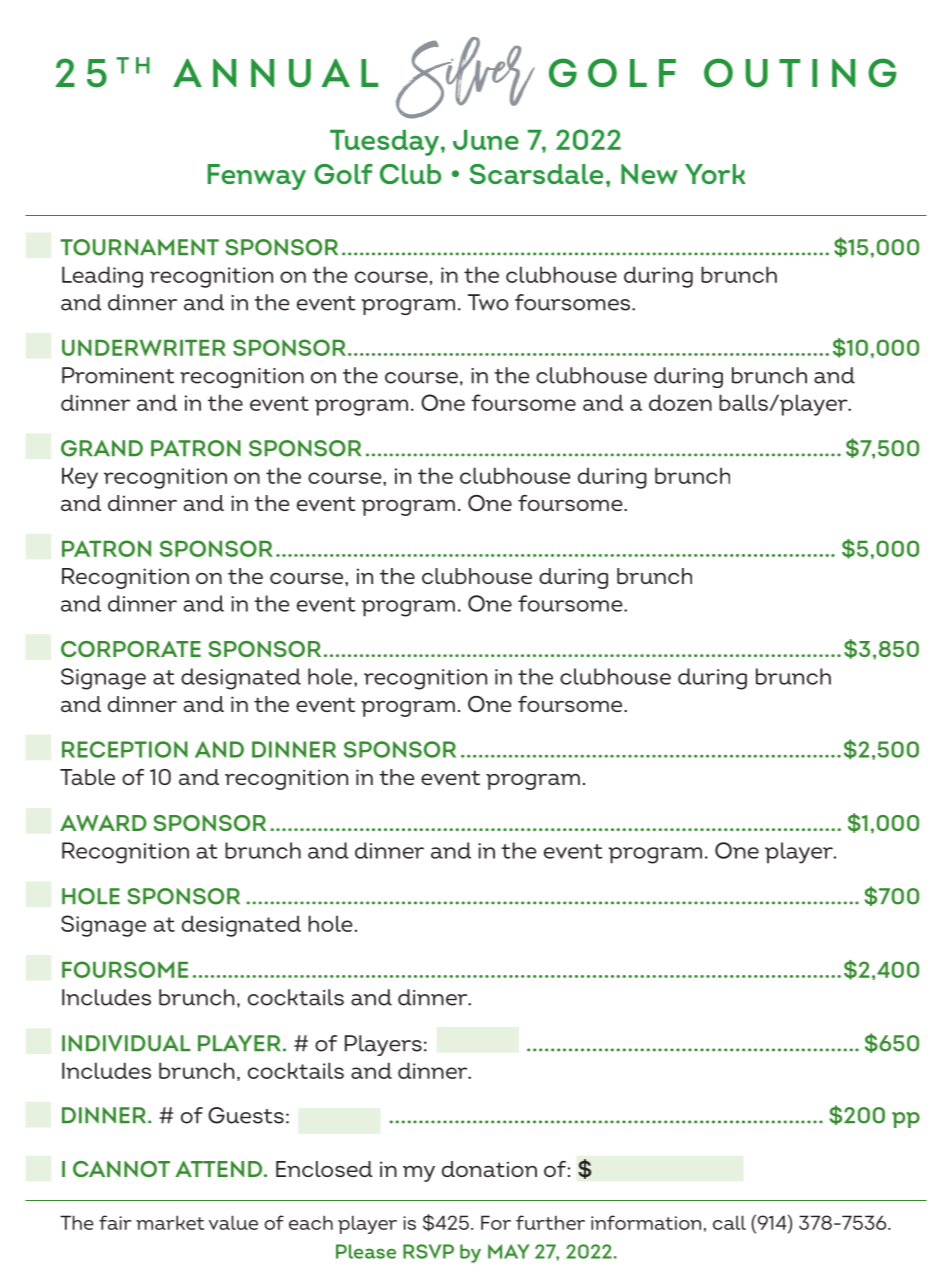 The width and height of the page is (952, 1287). What do you see at coordinates (680, 402) in the page?
I see `dozen` at bounding box center [680, 402].
